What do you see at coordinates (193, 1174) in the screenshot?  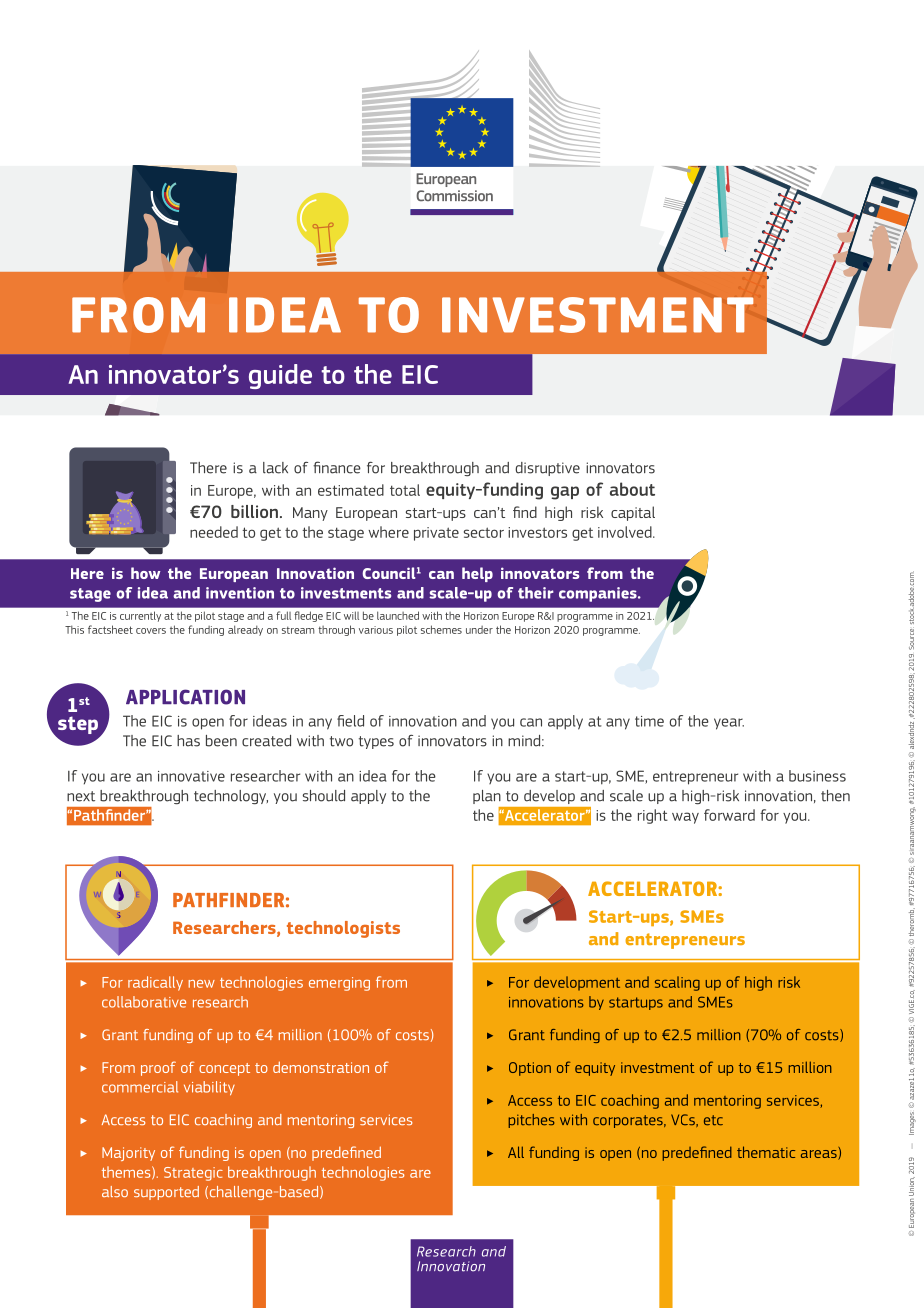 I see `Strategic` at bounding box center [193, 1174].
